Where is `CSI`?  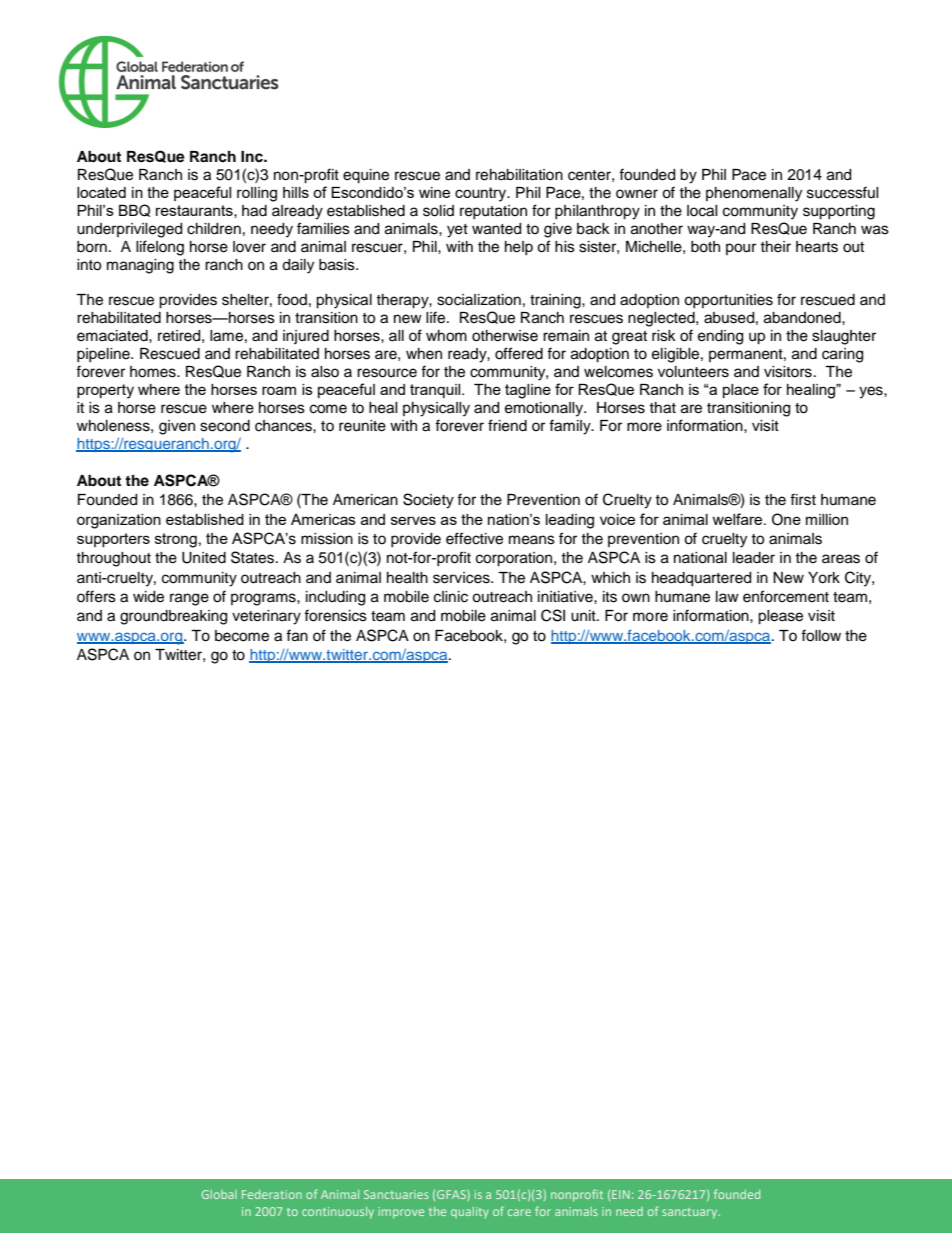
CSI is located at coordinates (553, 615).
